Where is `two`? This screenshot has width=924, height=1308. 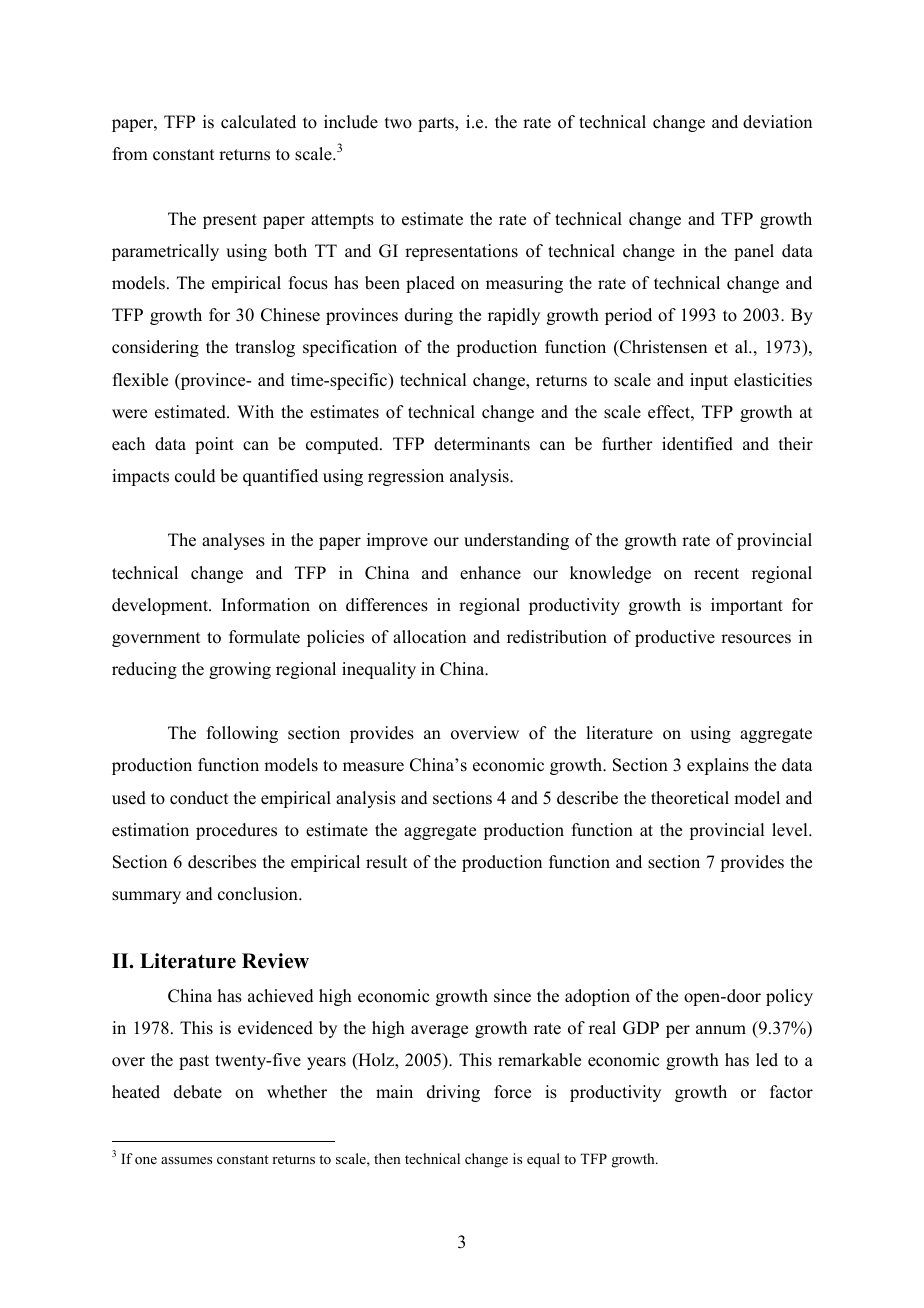
two is located at coordinates (398, 123).
